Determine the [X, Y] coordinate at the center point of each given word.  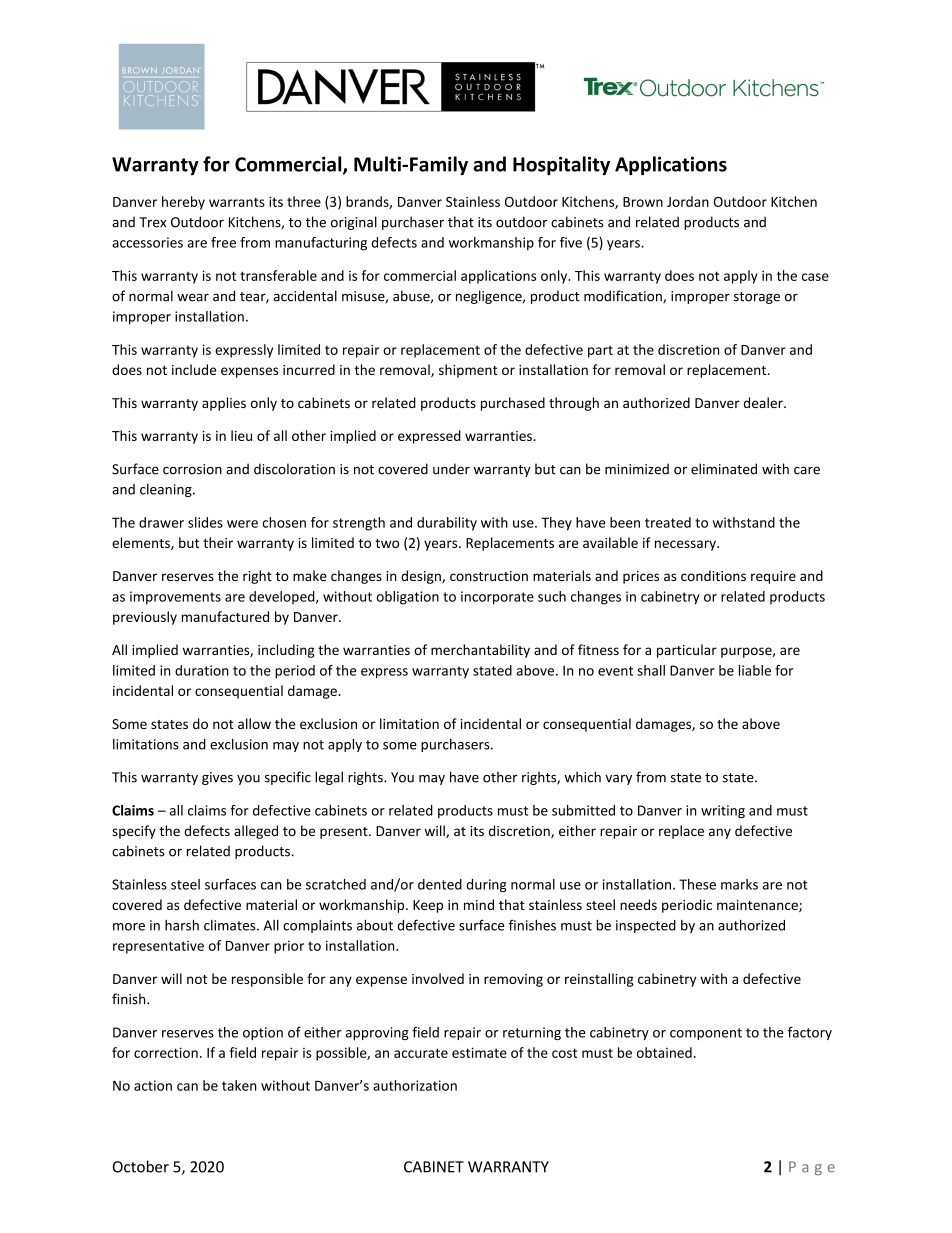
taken [239, 1085]
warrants [237, 202]
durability [447, 524]
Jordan [688, 201]
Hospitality [561, 165]
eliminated [724, 469]
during [487, 885]
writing [723, 812]
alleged [256, 832]
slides [205, 522]
